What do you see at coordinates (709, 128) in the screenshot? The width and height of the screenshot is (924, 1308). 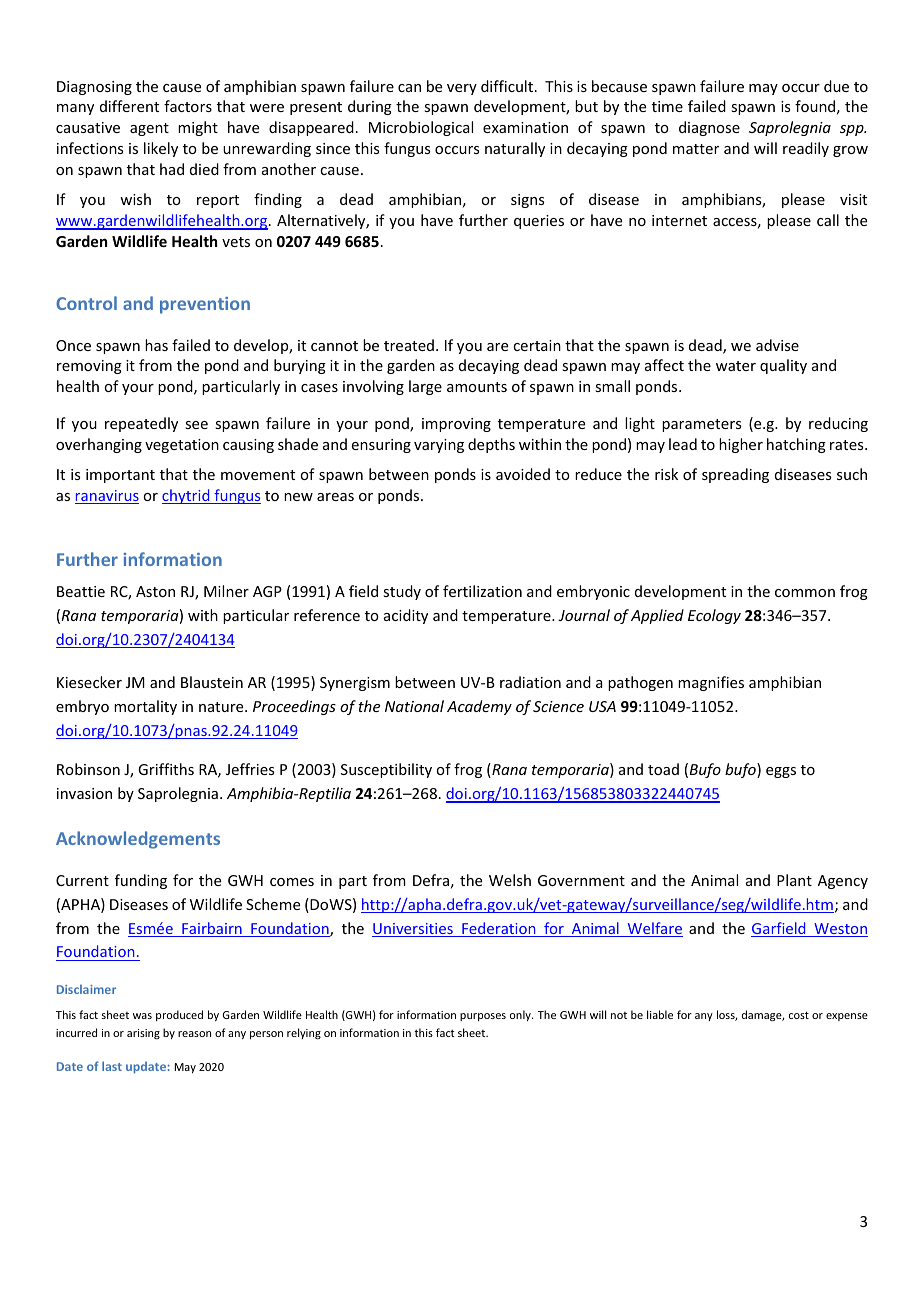 I see `diagnose` at bounding box center [709, 128].
